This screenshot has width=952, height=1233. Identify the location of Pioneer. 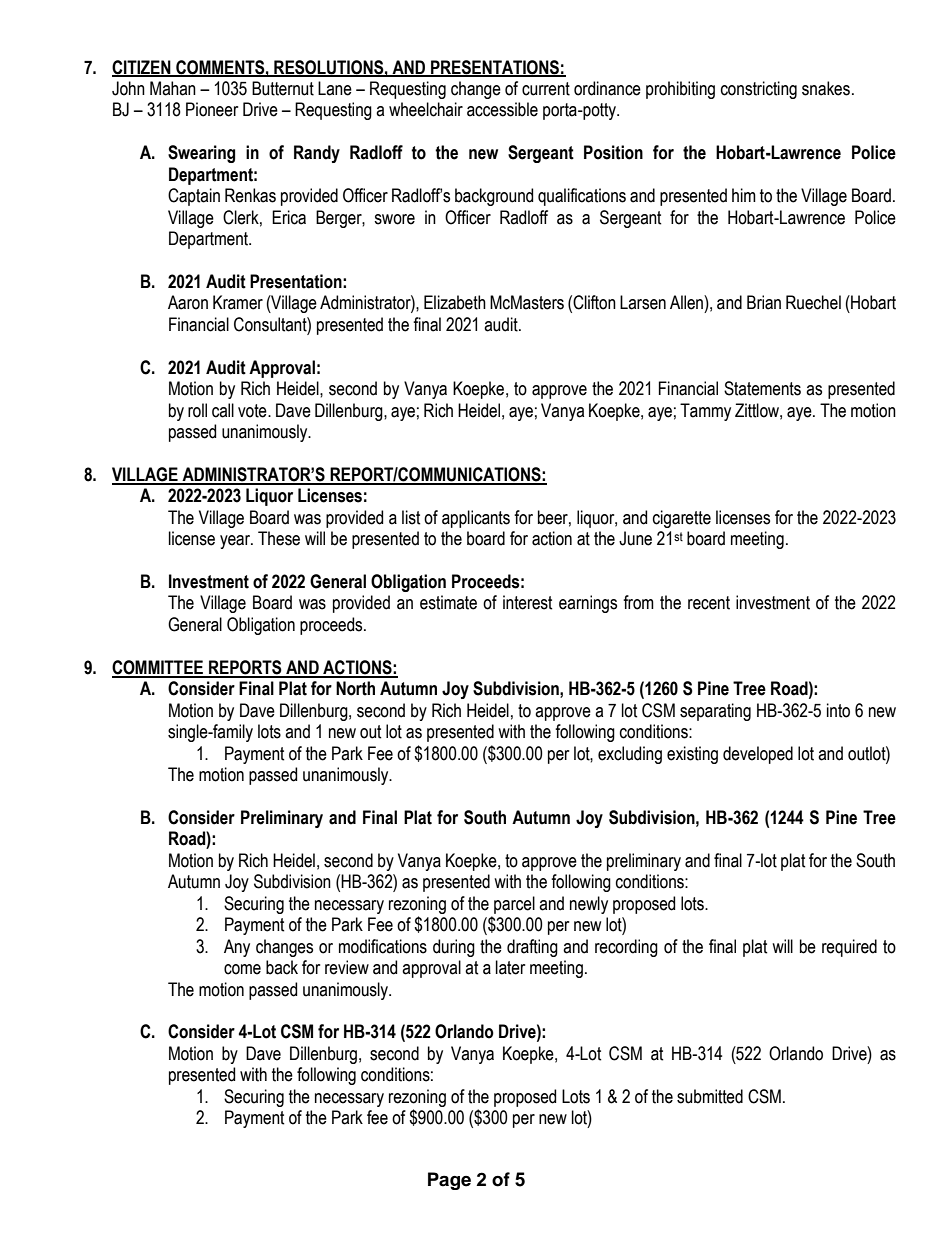
(212, 109).
